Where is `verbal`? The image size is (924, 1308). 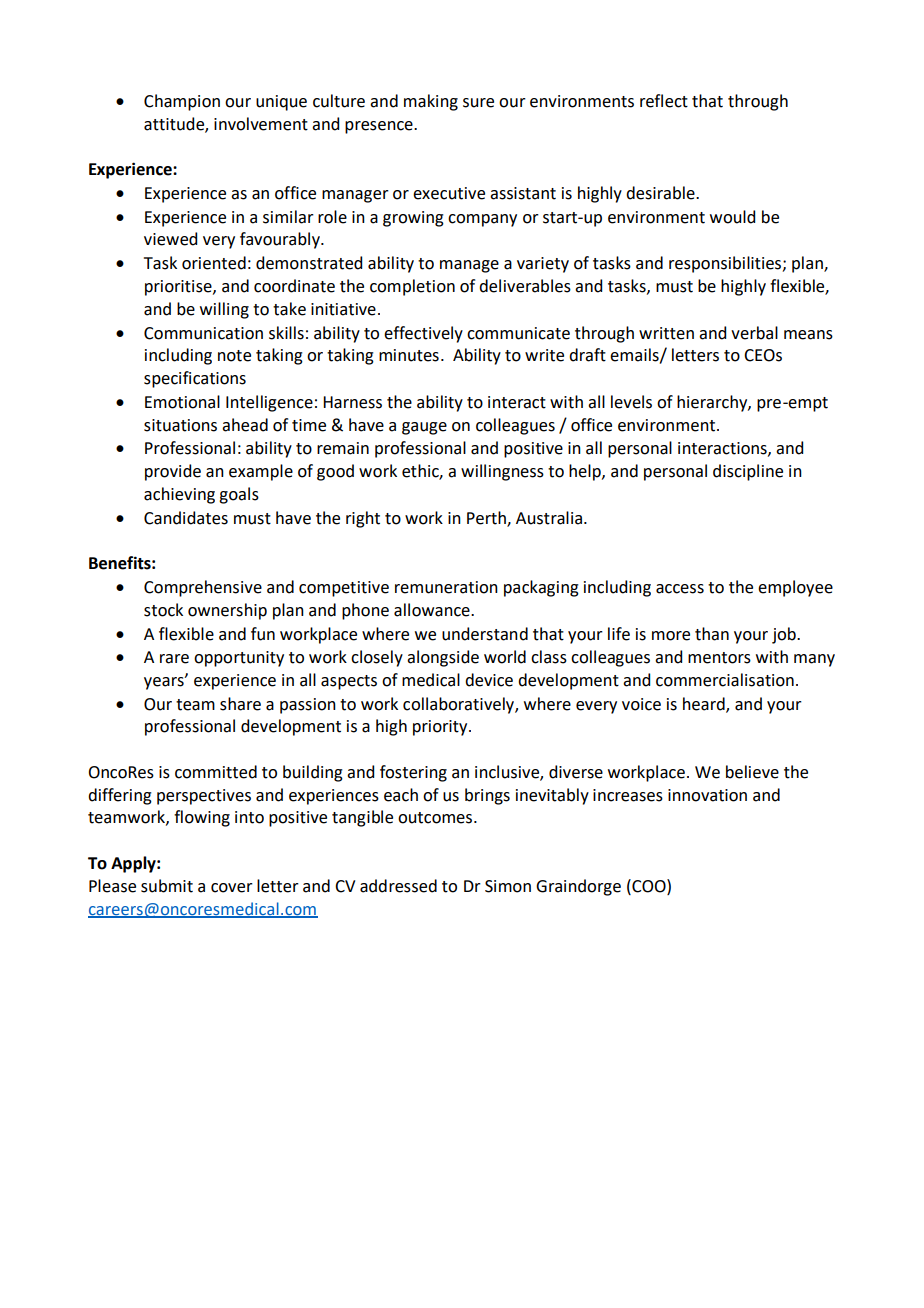 verbal is located at coordinates (754, 333).
